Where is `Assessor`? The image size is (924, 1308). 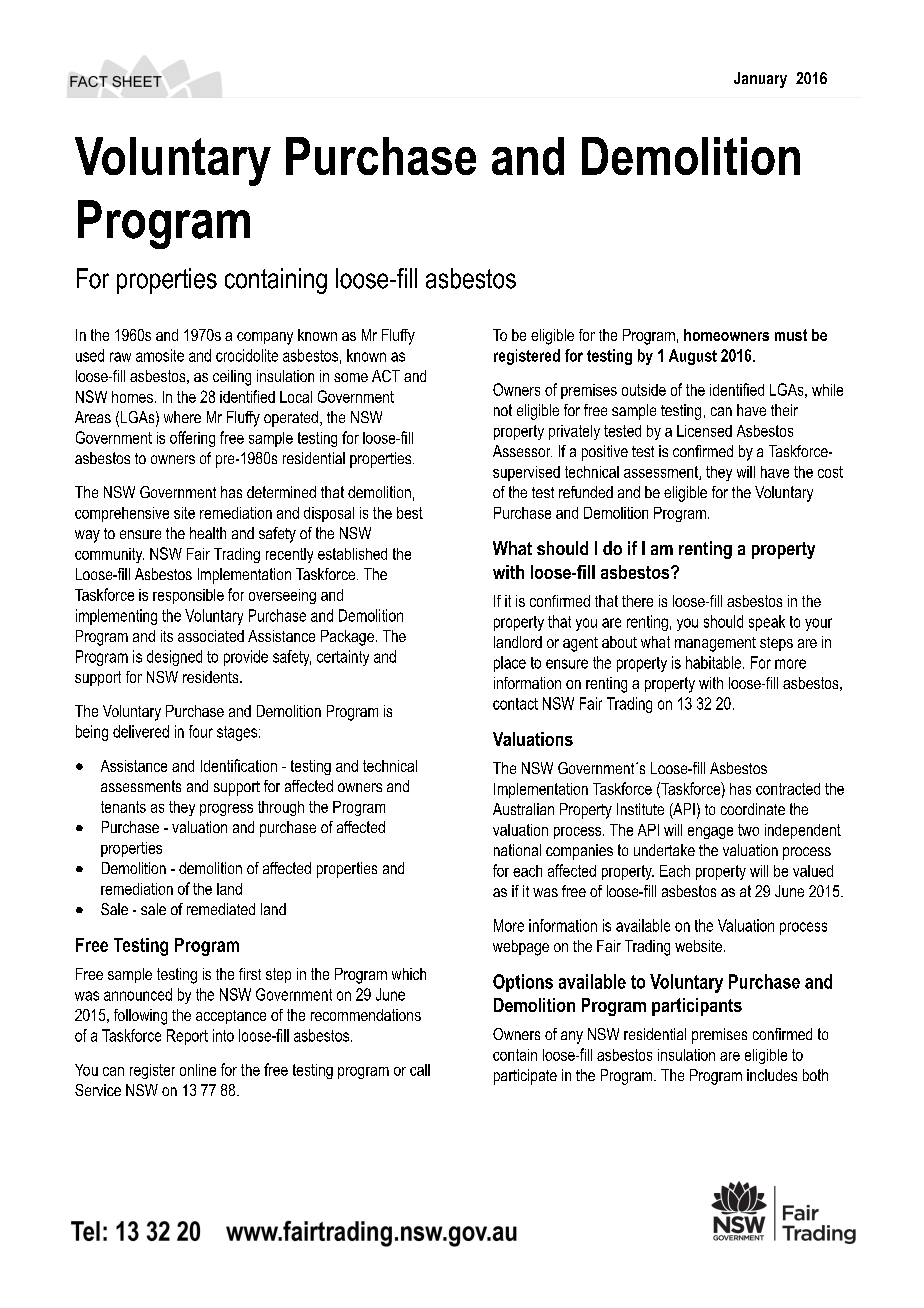
Assessor is located at coordinates (522, 451).
